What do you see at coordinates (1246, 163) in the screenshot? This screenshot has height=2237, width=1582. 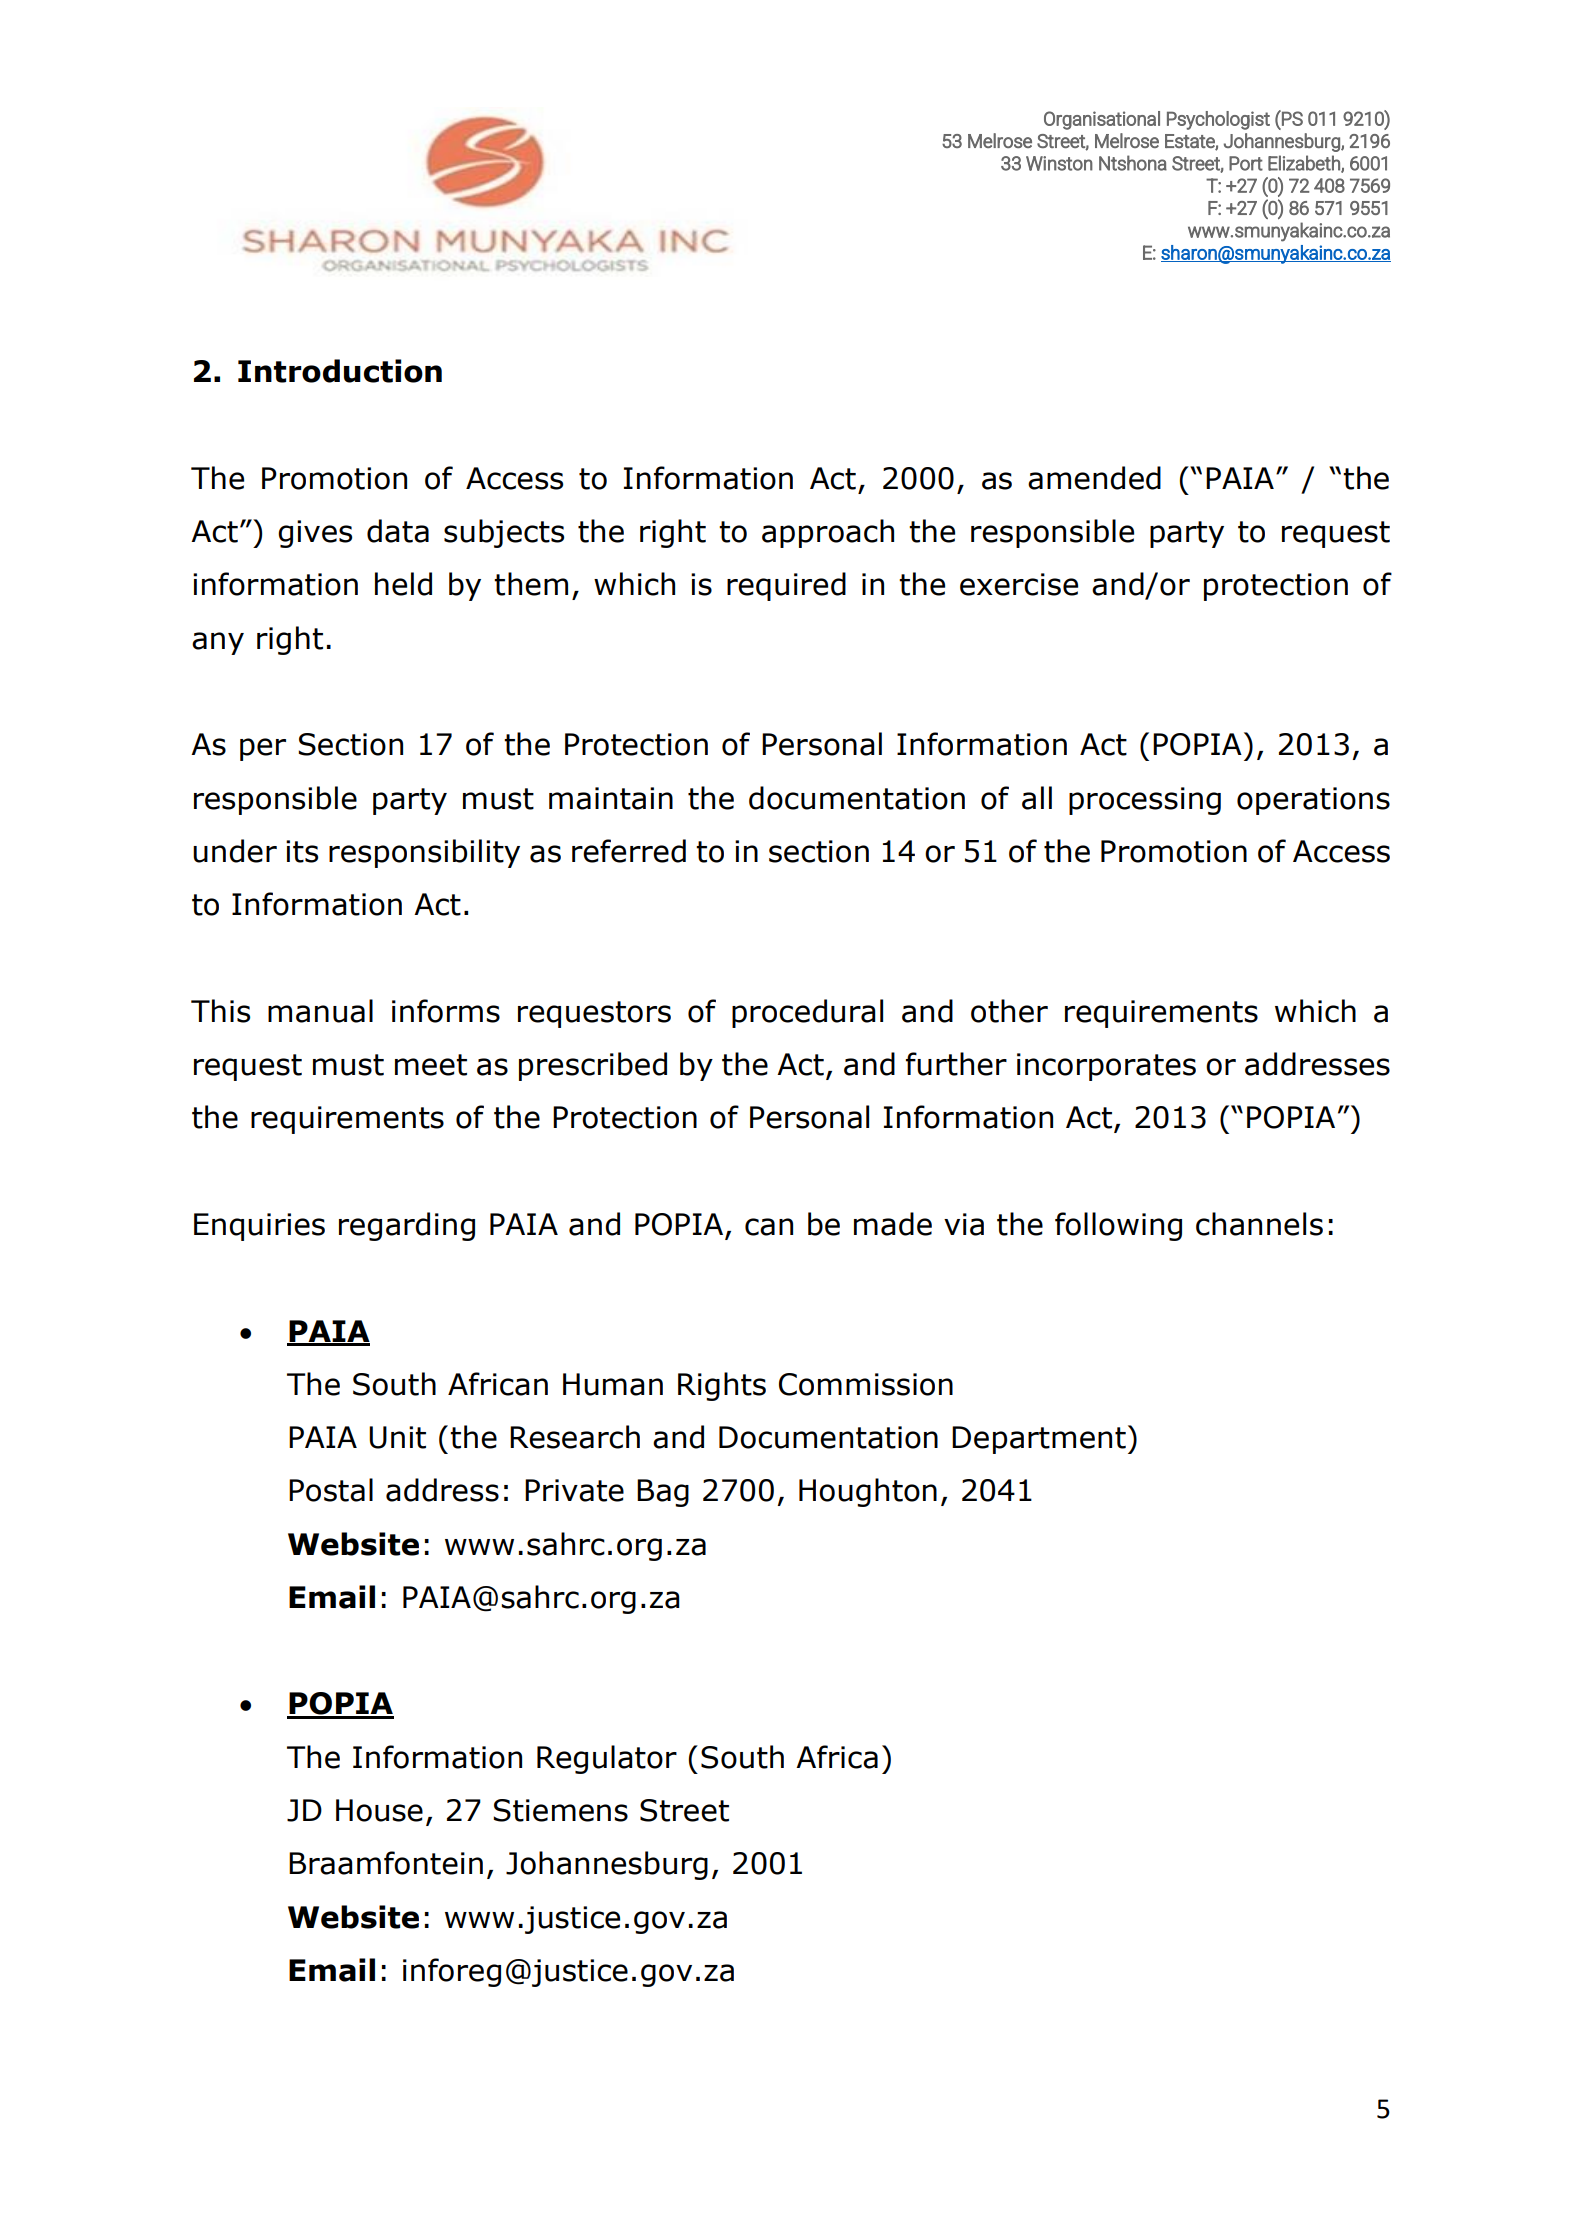 I see `Port` at bounding box center [1246, 163].
